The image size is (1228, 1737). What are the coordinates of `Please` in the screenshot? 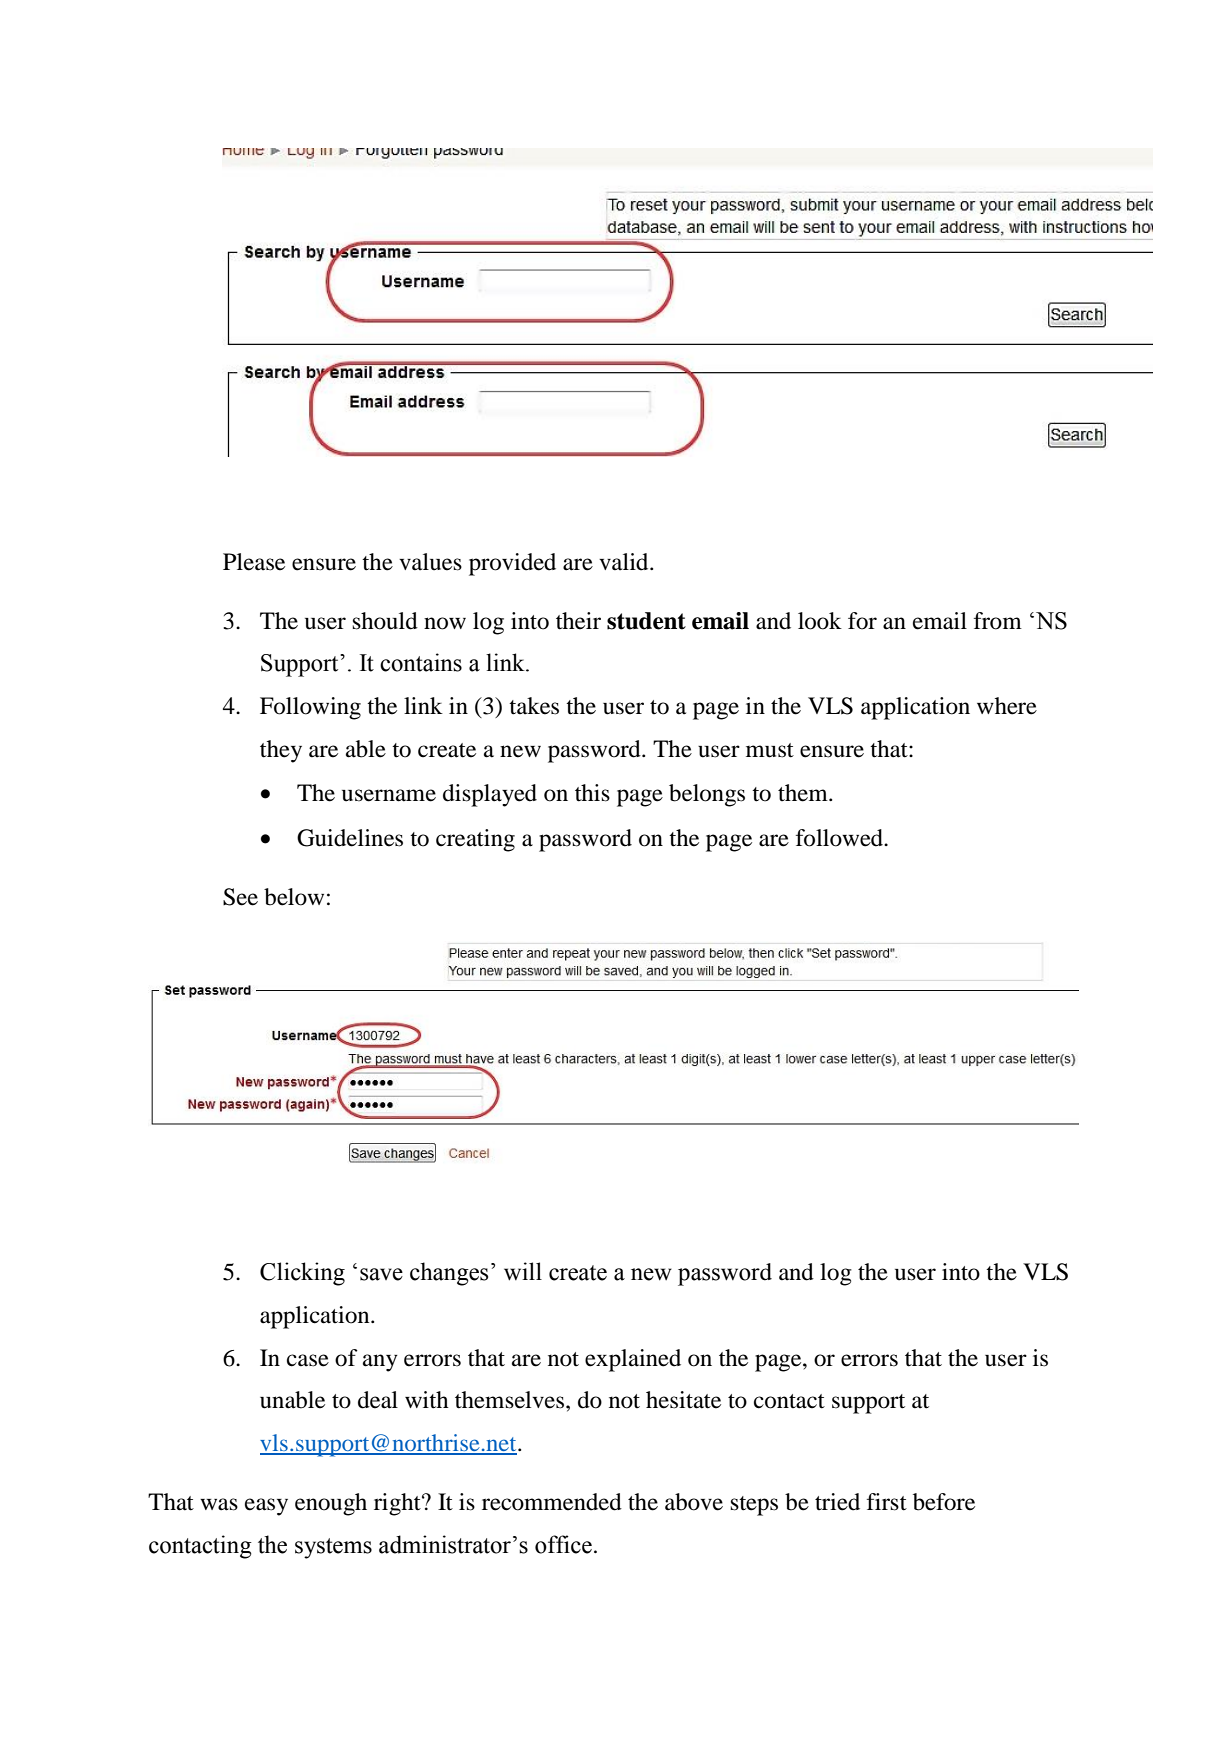 It's located at (254, 562).
